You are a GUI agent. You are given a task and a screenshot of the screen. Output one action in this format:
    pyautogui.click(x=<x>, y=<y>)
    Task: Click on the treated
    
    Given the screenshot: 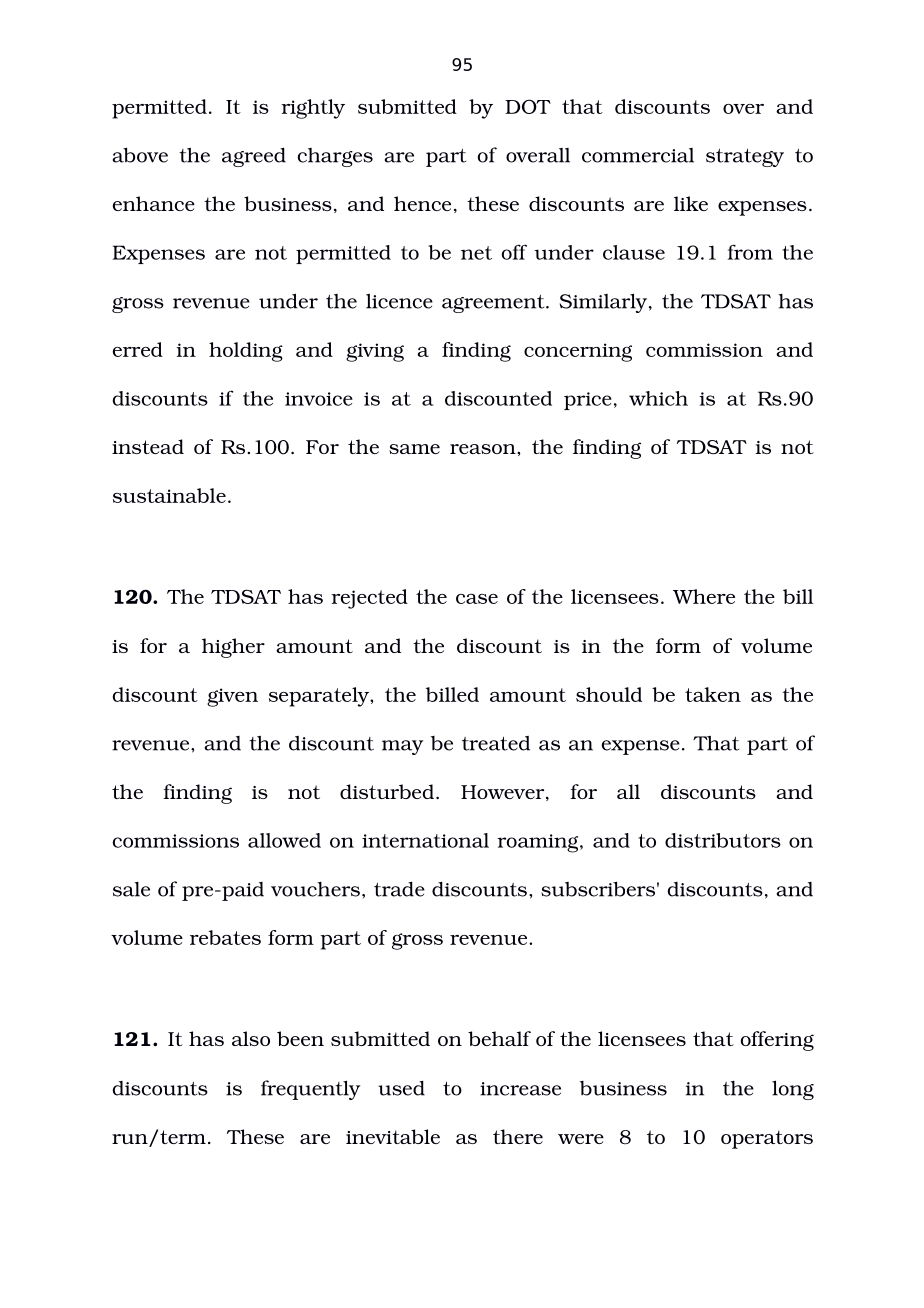 What is the action you would take?
    pyautogui.click(x=496, y=743)
